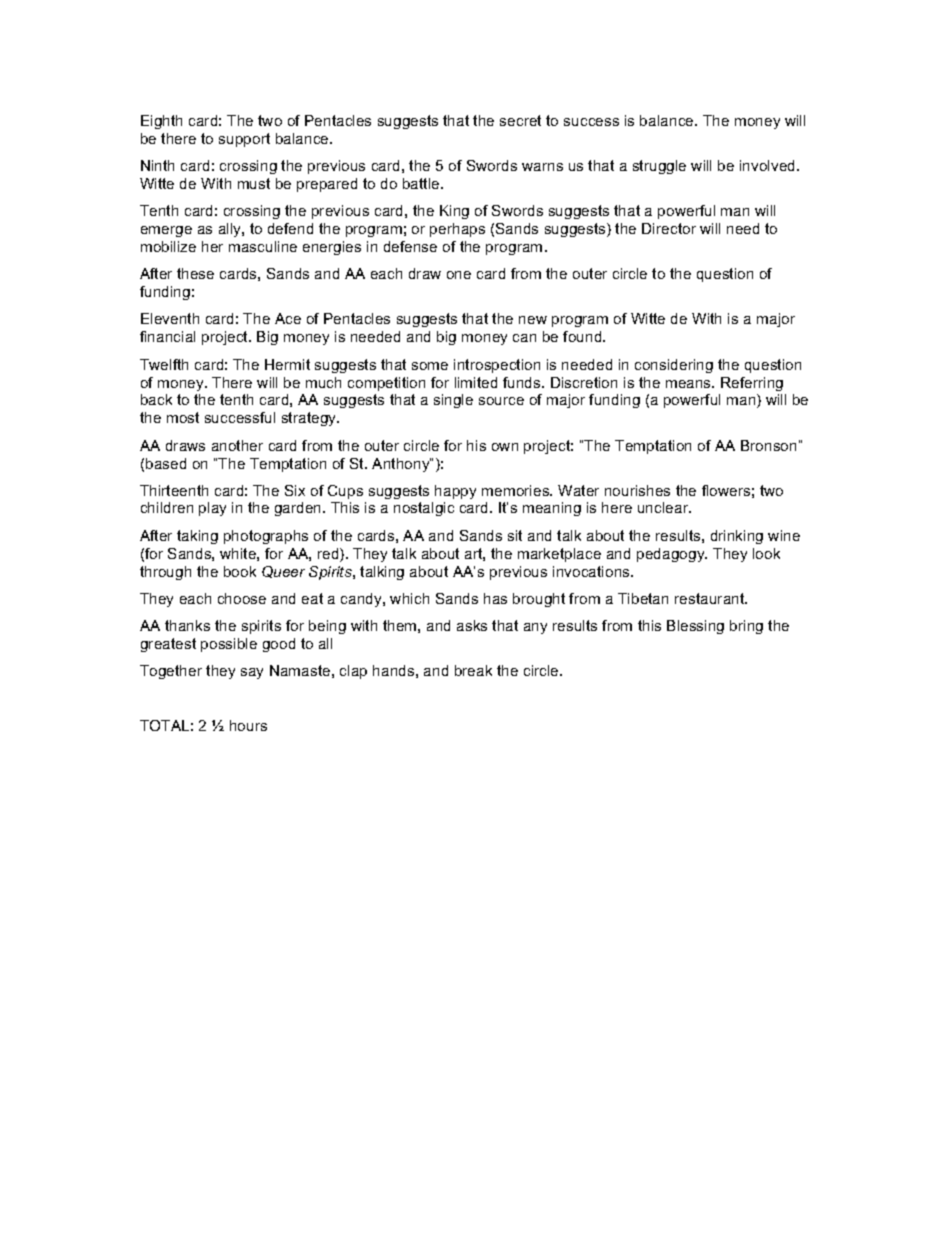 The image size is (952, 1233). Describe the element at coordinates (248, 725) in the document. I see `hours` at that location.
